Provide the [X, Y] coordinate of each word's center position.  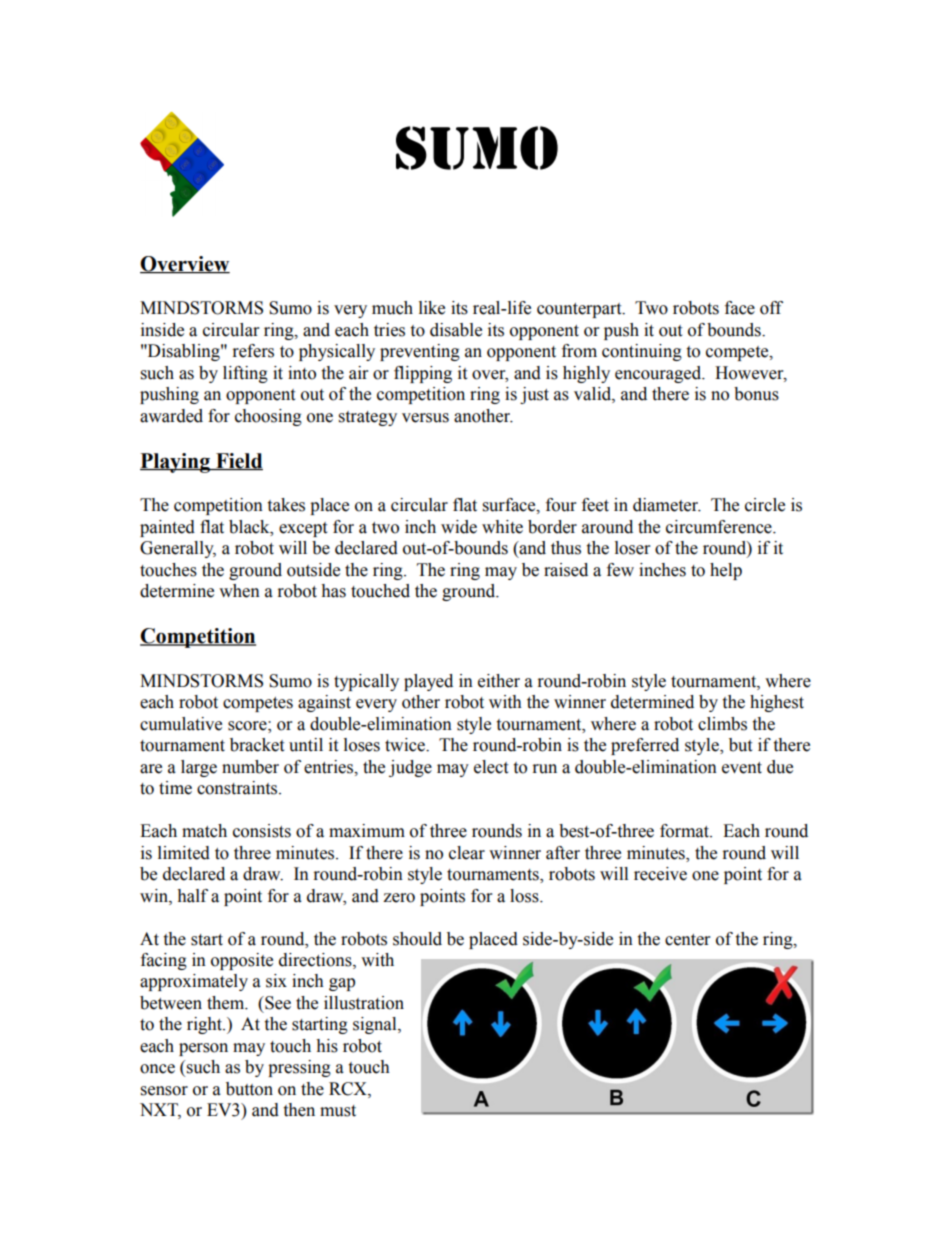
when [239, 591]
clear [467, 853]
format [686, 831]
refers [253, 351]
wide [459, 527]
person [203, 1049]
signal [376, 1025]
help [726, 571]
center [687, 940]
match [204, 831]
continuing [642, 352]
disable [456, 330]
